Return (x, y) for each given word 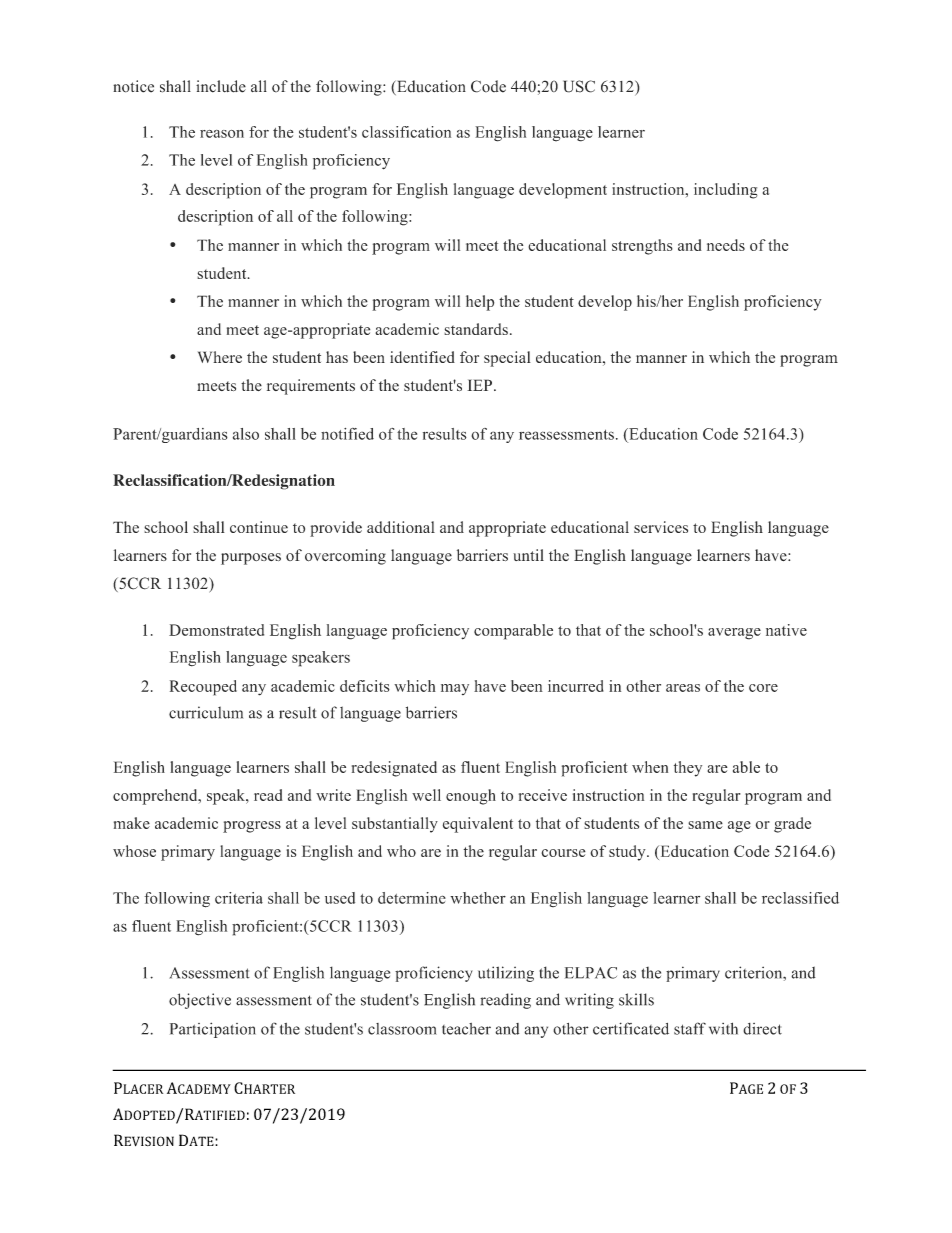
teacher (466, 1029)
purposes (251, 559)
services (661, 527)
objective (200, 1001)
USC (579, 86)
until (528, 555)
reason (222, 134)
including (726, 191)
